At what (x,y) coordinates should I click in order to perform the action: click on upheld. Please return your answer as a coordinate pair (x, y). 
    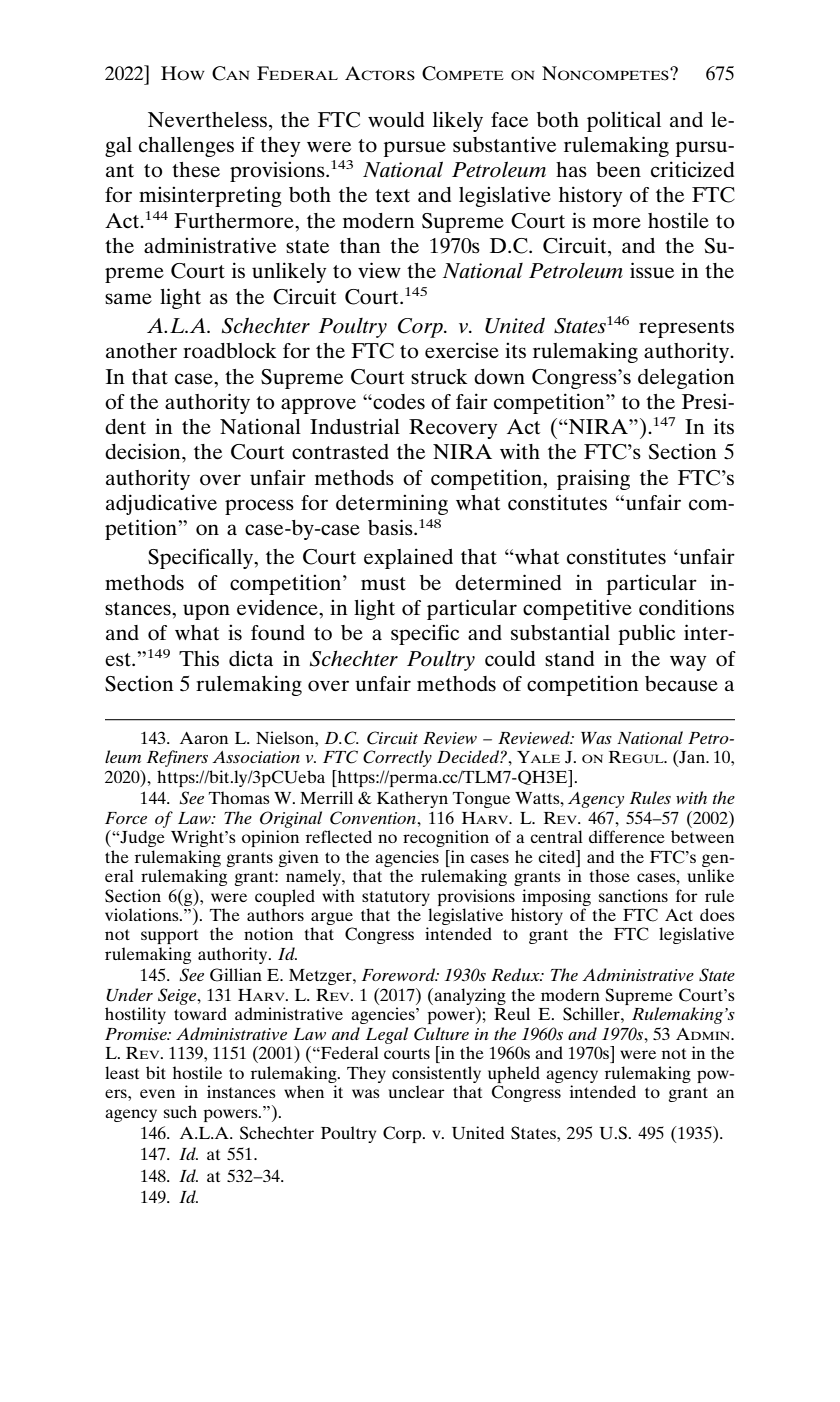
    Looking at the image, I should click on (514, 1074).
